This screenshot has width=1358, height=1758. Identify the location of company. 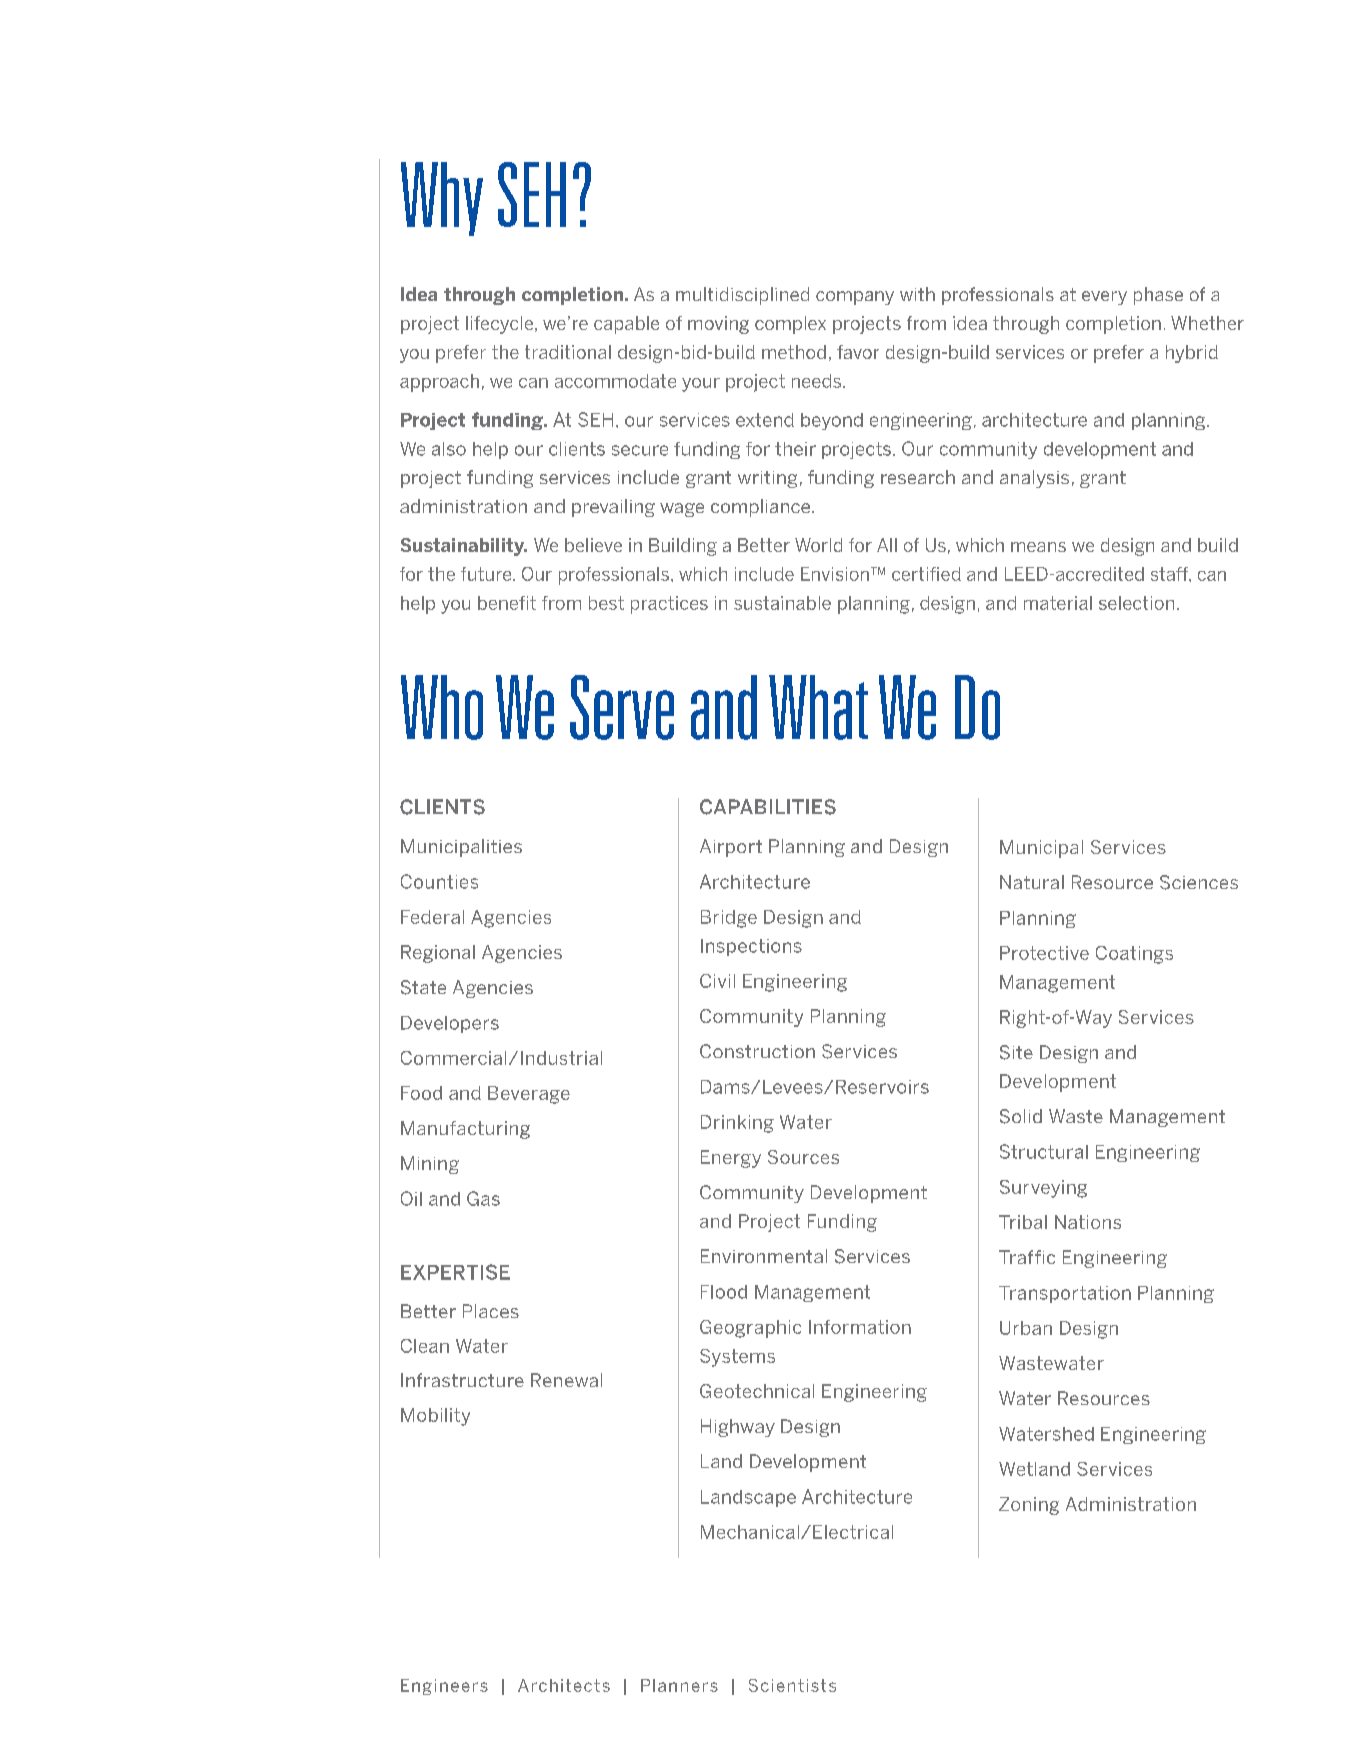
(855, 298).
